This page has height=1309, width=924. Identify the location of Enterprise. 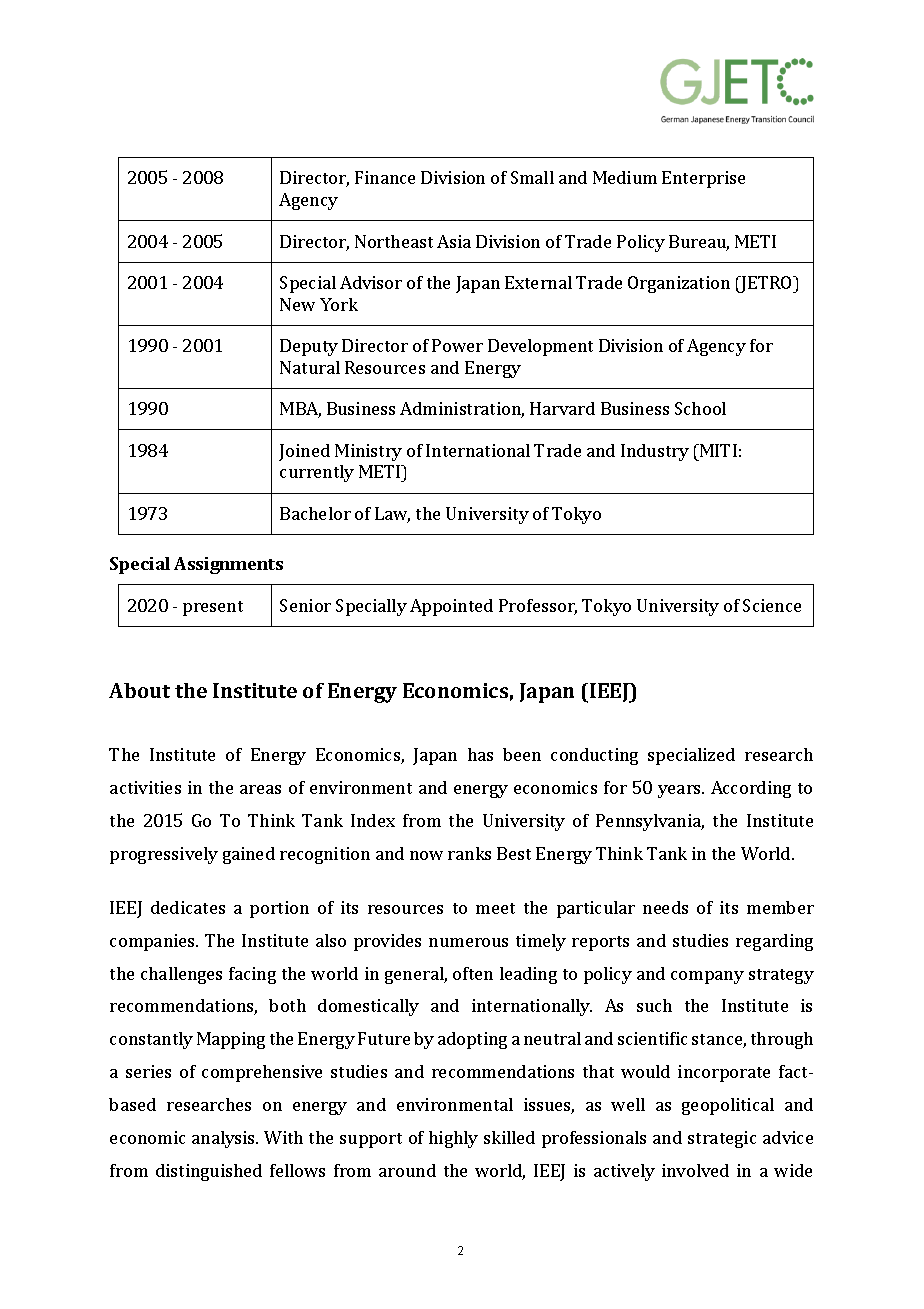
(703, 179).
